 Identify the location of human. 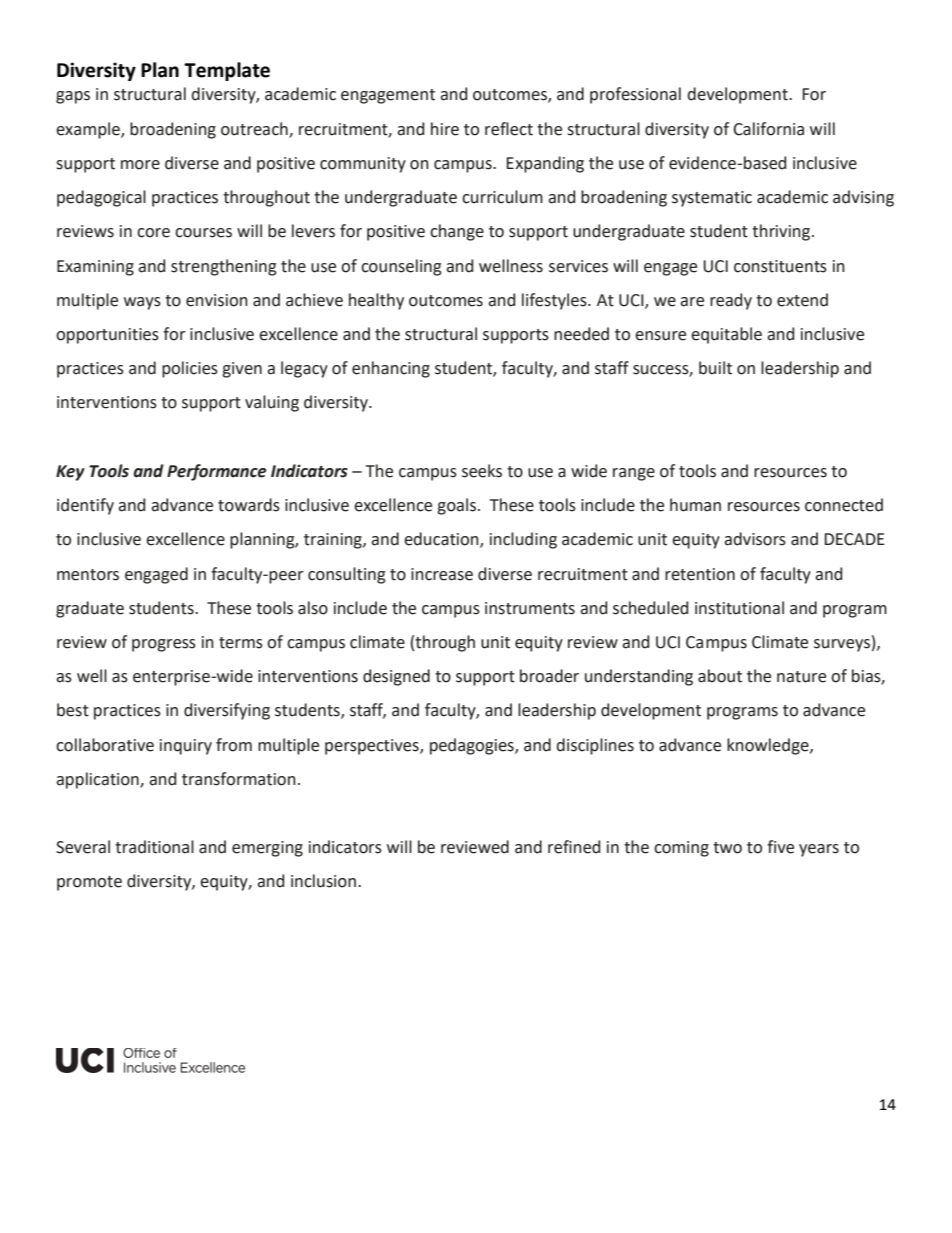
(695, 505).
